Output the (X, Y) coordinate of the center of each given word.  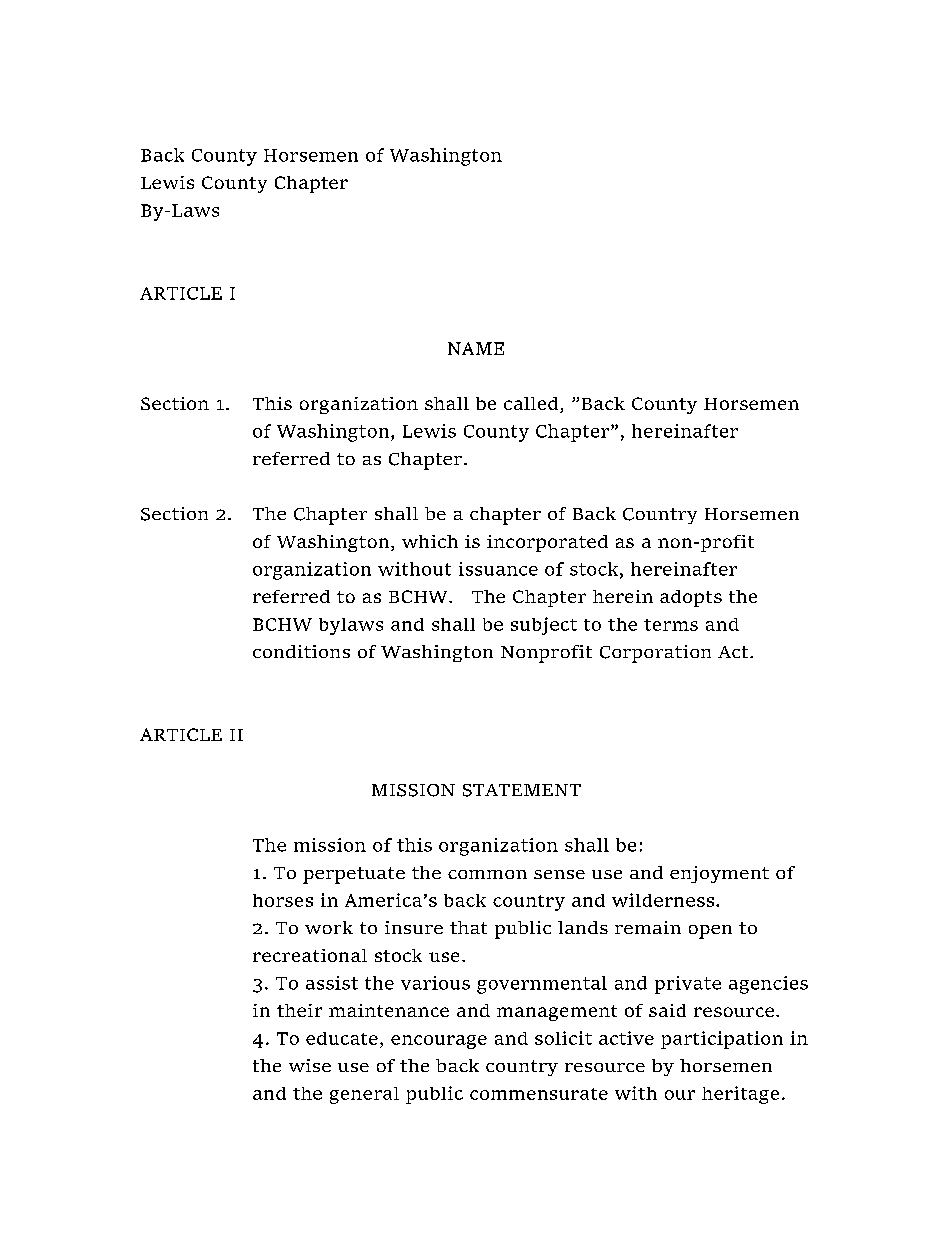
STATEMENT (522, 790)
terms (671, 625)
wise (310, 1065)
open (710, 932)
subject (544, 626)
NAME (476, 348)
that (468, 927)
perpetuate (354, 875)
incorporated (547, 543)
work (329, 927)
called (532, 405)
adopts (691, 598)
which (430, 541)
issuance (498, 569)
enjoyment (719, 874)
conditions (301, 651)
